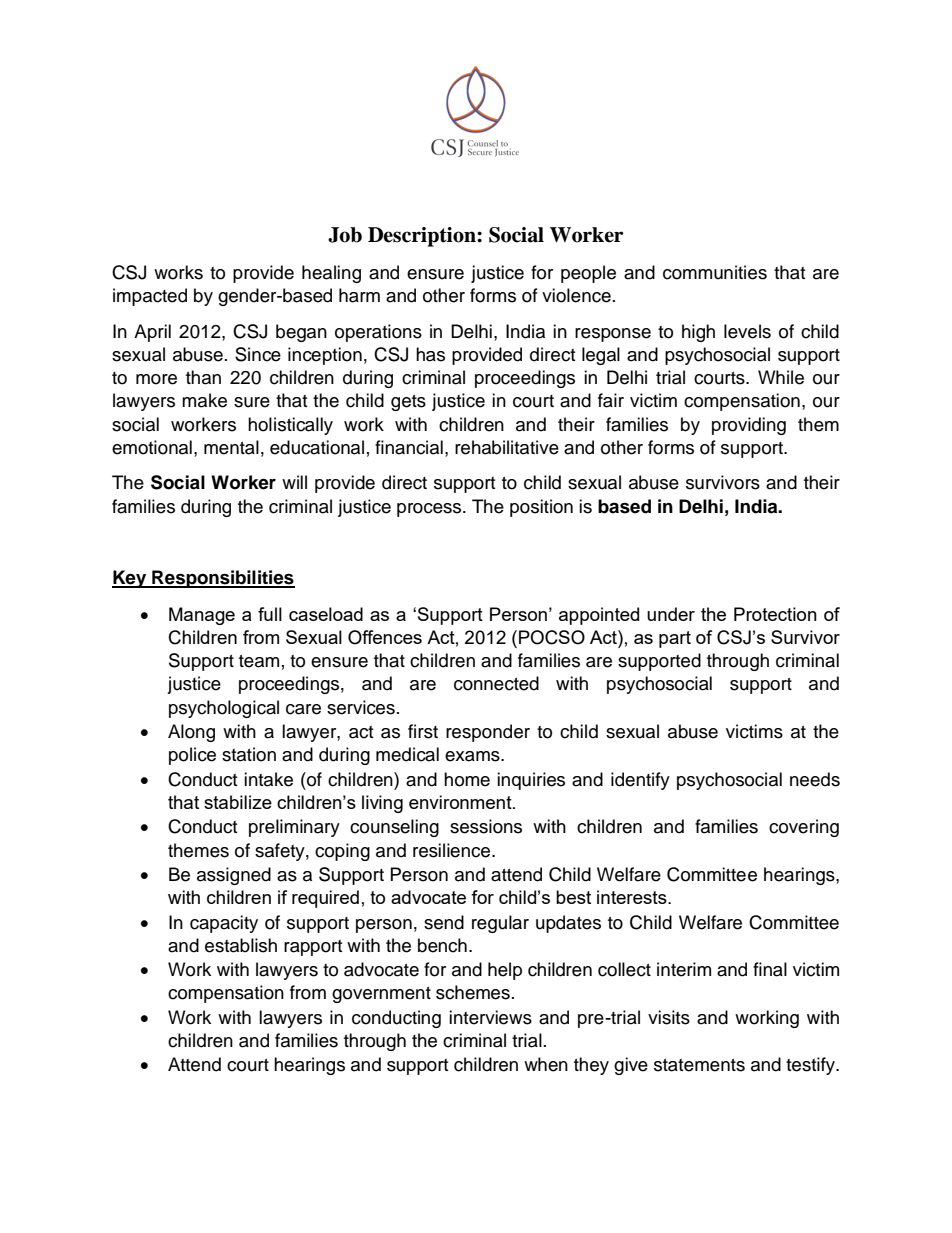 Image resolution: width=952 pixels, height=1233 pixels. What do you see at coordinates (699, 1065) in the screenshot?
I see `statements` at bounding box center [699, 1065].
